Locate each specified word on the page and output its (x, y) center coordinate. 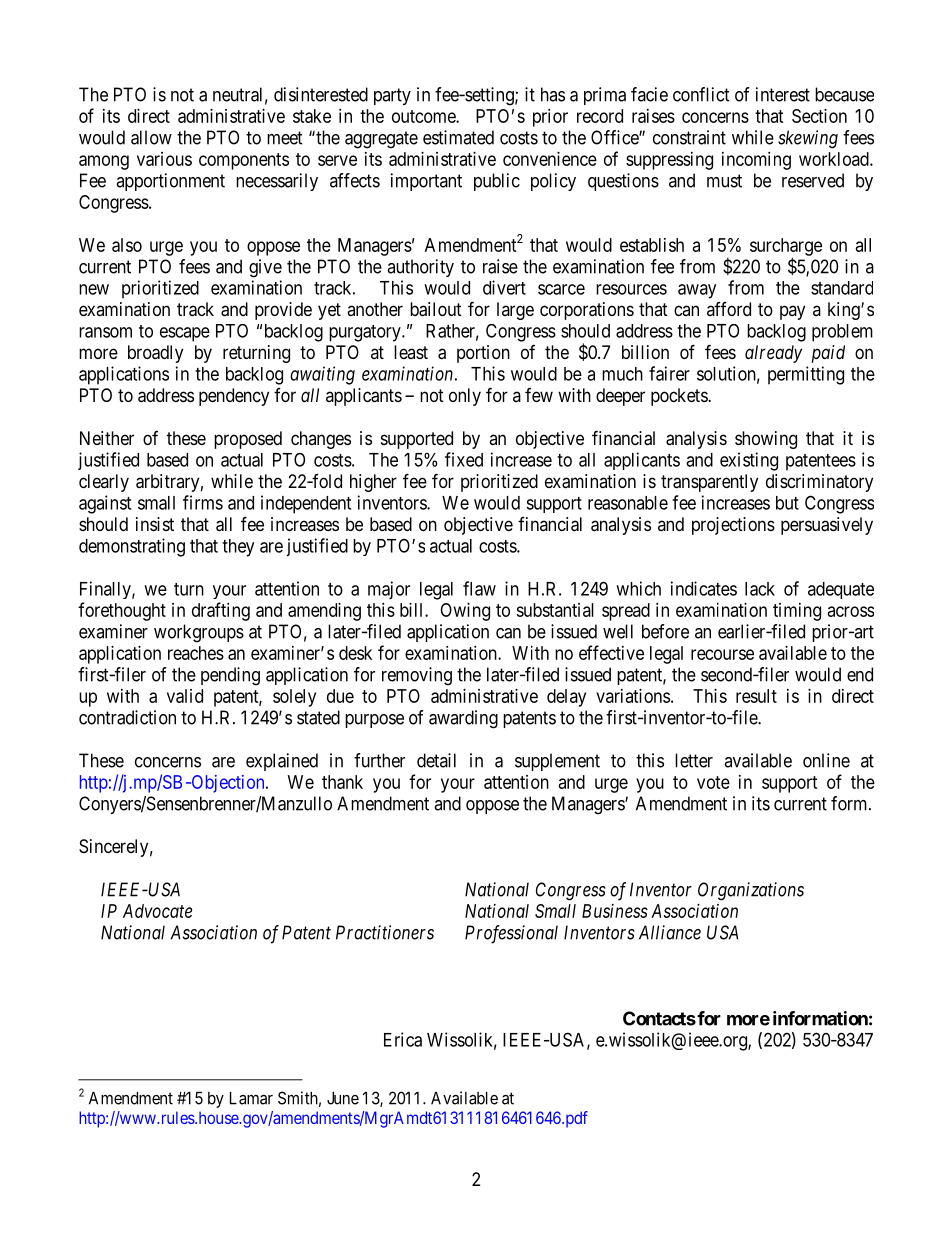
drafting (221, 611)
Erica (403, 1039)
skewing (808, 139)
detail (436, 760)
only (465, 397)
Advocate (157, 911)
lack (760, 589)
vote (713, 782)
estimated (458, 137)
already (773, 354)
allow (151, 137)
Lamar (251, 1098)
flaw (479, 588)
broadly (155, 354)
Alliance (670, 932)
